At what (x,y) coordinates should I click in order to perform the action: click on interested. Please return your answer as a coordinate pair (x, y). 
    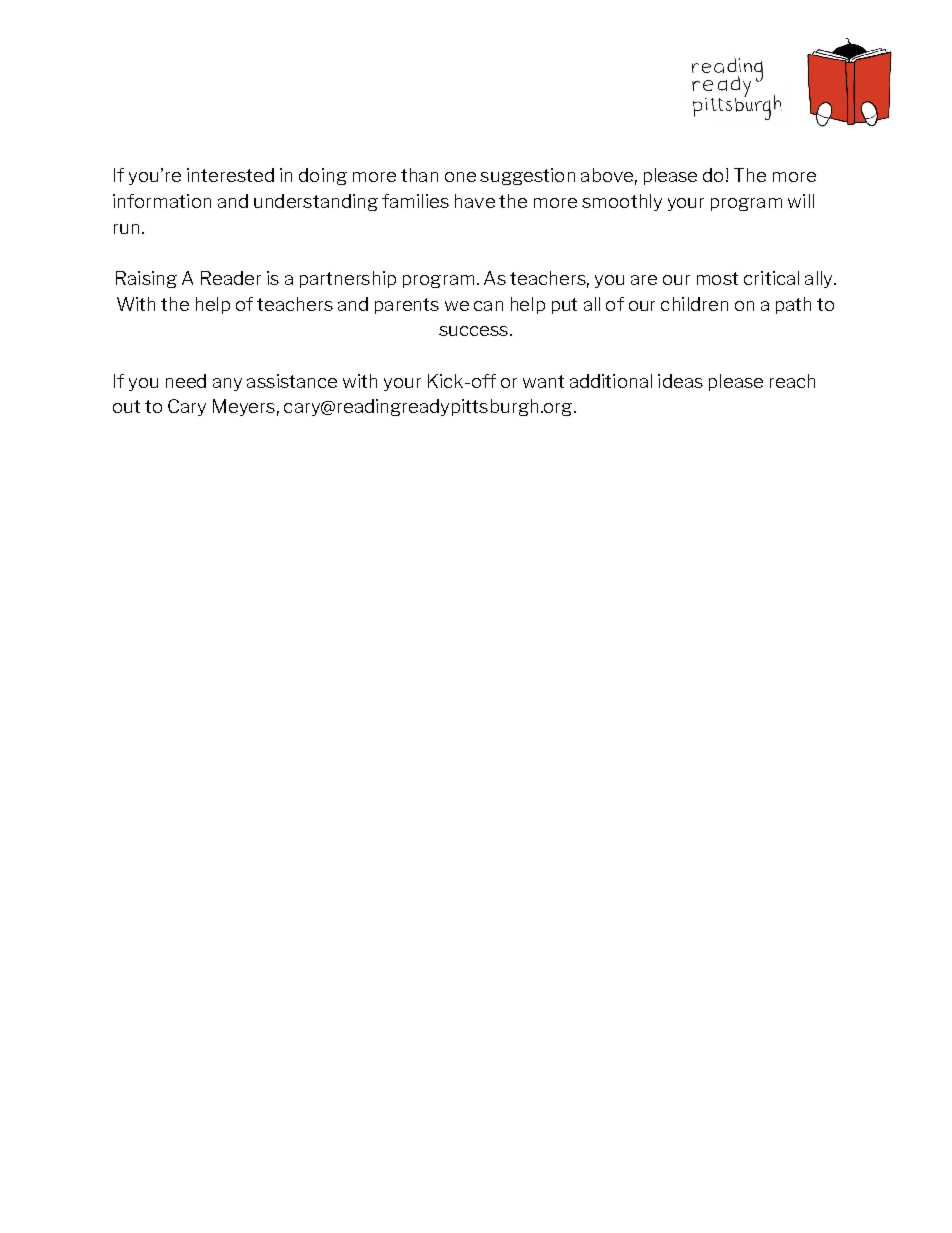
    Looking at the image, I should click on (230, 175).
